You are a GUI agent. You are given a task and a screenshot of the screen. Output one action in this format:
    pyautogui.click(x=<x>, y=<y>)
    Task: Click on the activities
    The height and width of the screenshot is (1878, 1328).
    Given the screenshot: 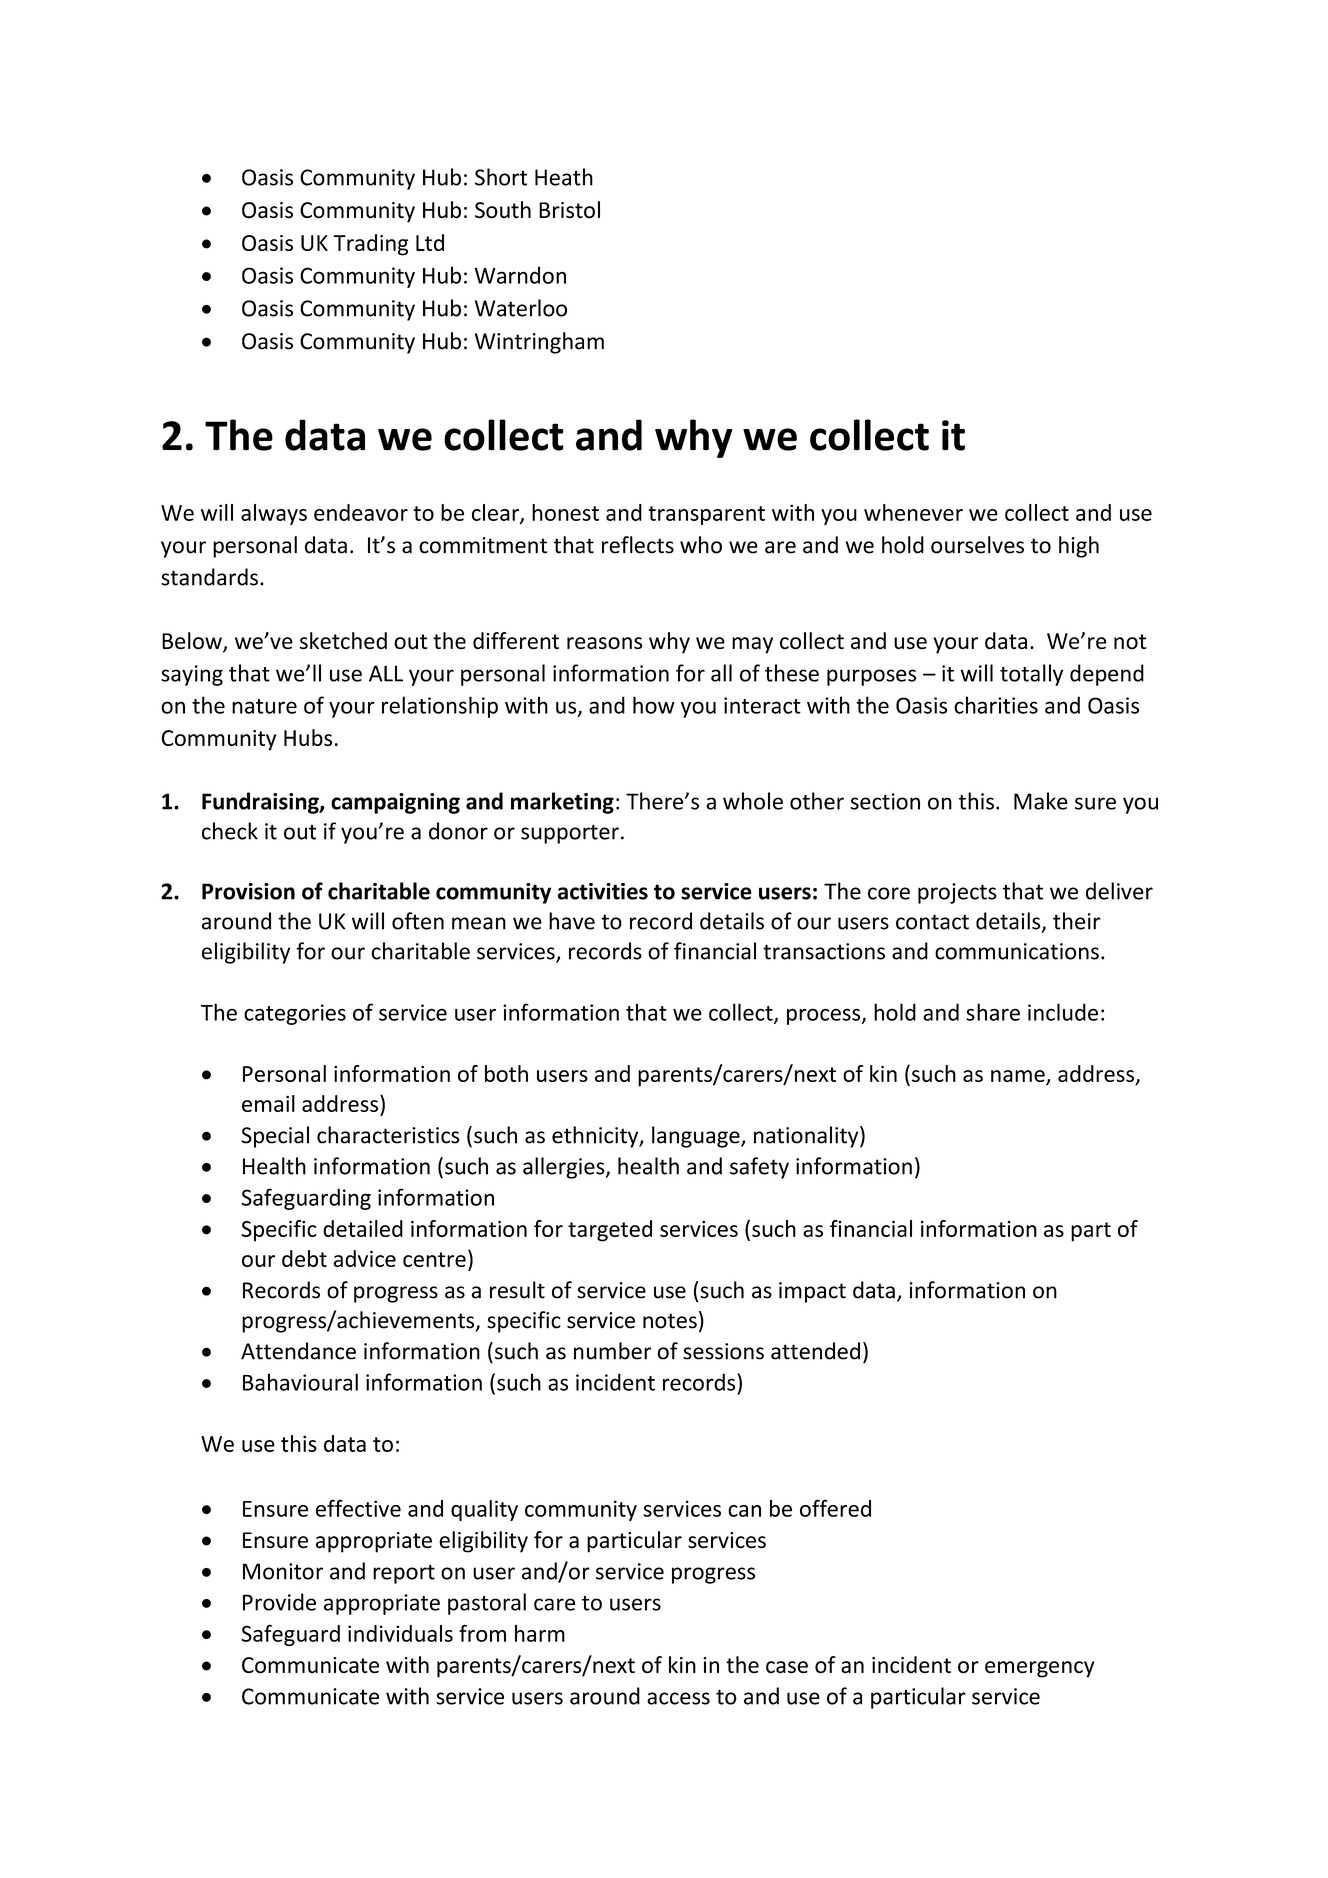 What is the action you would take?
    pyautogui.click(x=603, y=891)
